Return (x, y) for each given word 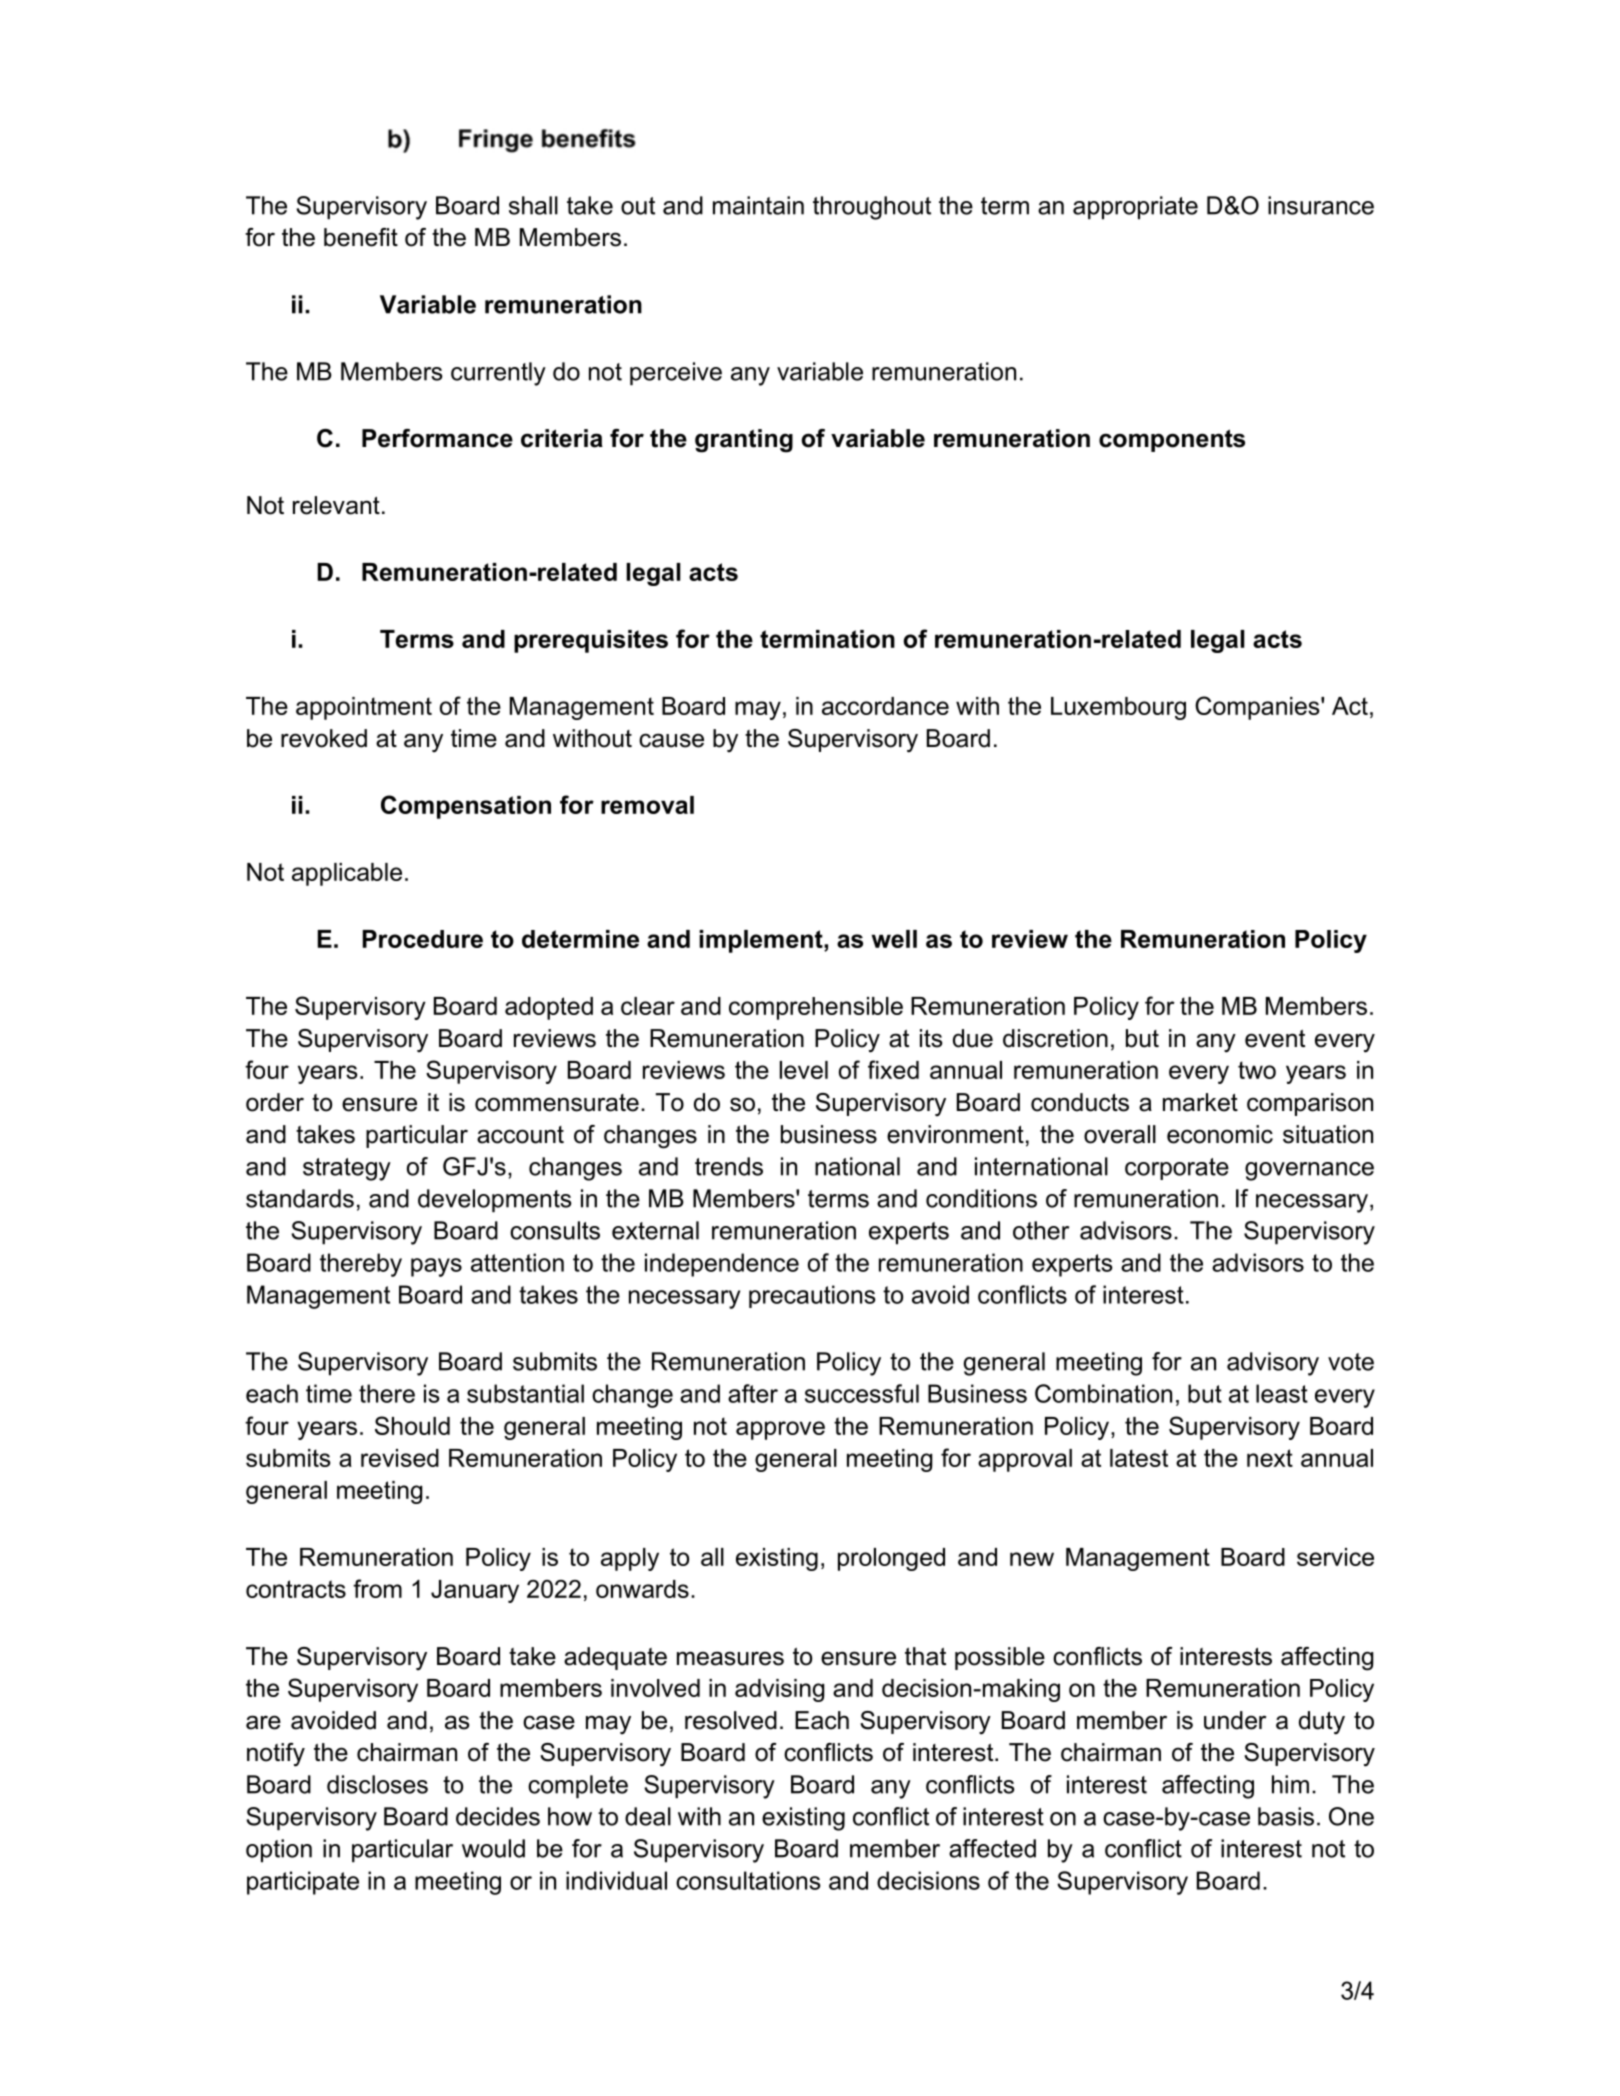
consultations (748, 1880)
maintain (758, 205)
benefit (361, 237)
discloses (377, 1784)
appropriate (1135, 208)
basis (1286, 1816)
